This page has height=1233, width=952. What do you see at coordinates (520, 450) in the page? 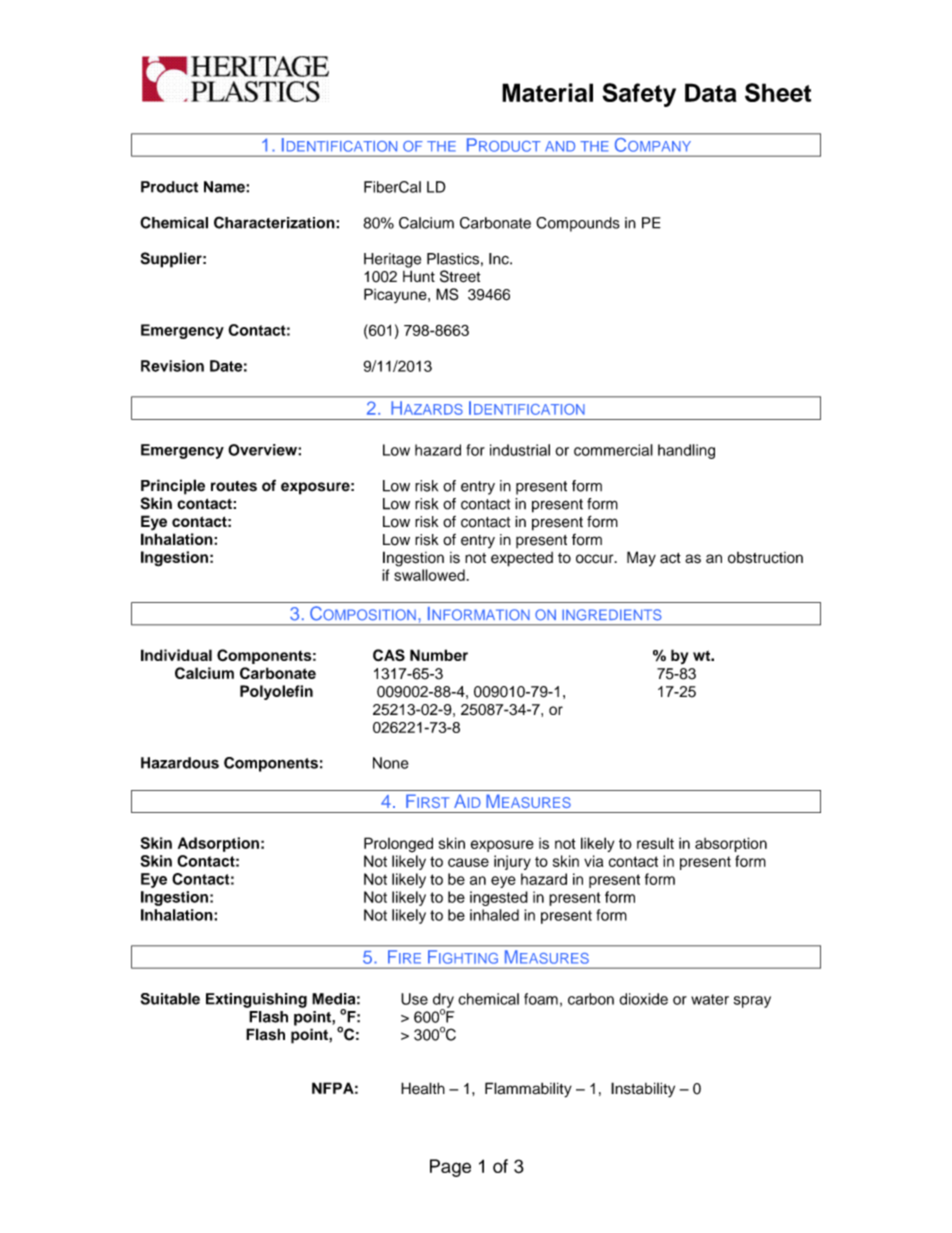
I see `industrial` at bounding box center [520, 450].
